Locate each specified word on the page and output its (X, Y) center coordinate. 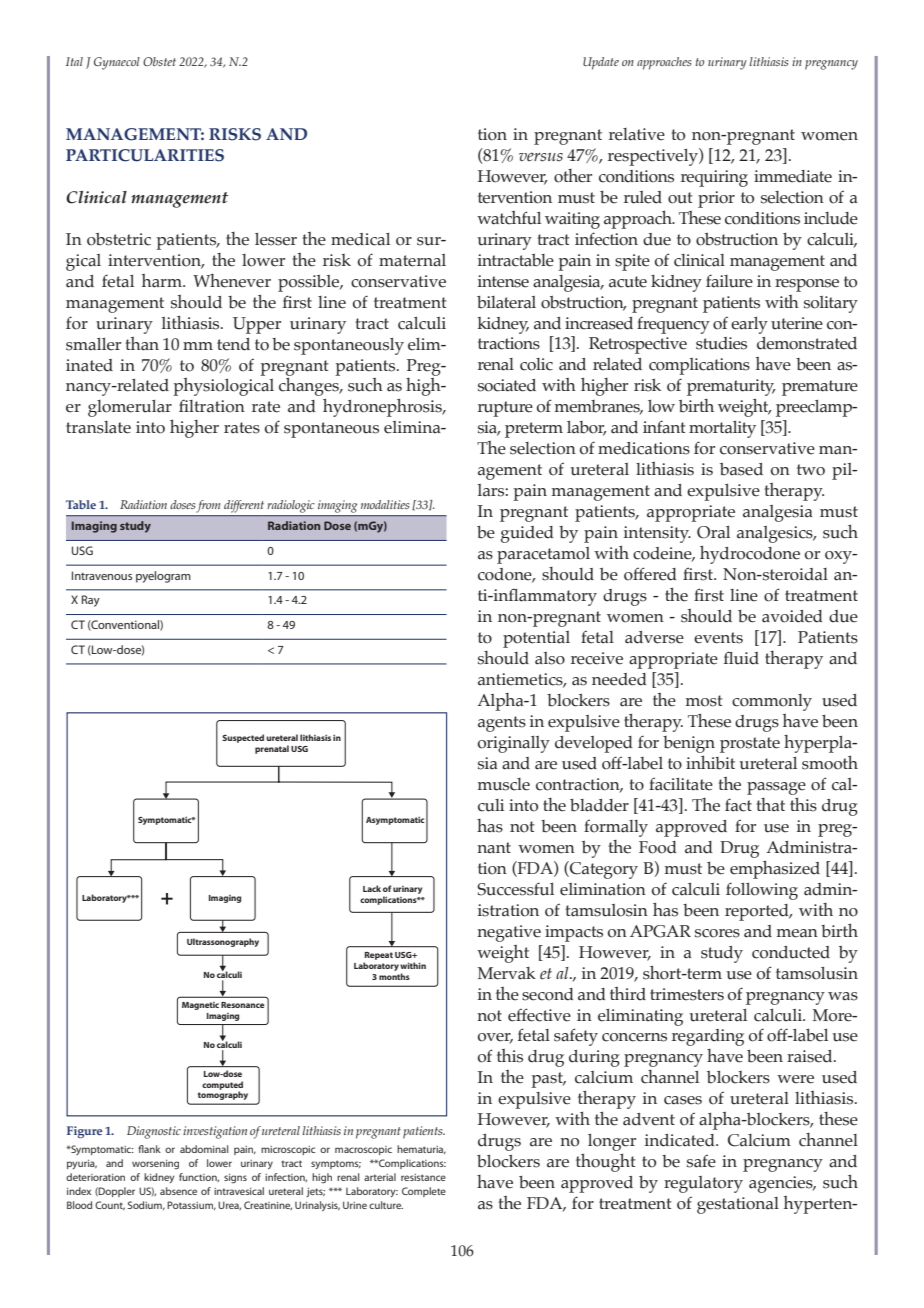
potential (536, 639)
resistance (423, 1177)
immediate (793, 176)
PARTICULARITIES (145, 155)
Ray (91, 601)
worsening (155, 1165)
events (718, 638)
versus (541, 157)
